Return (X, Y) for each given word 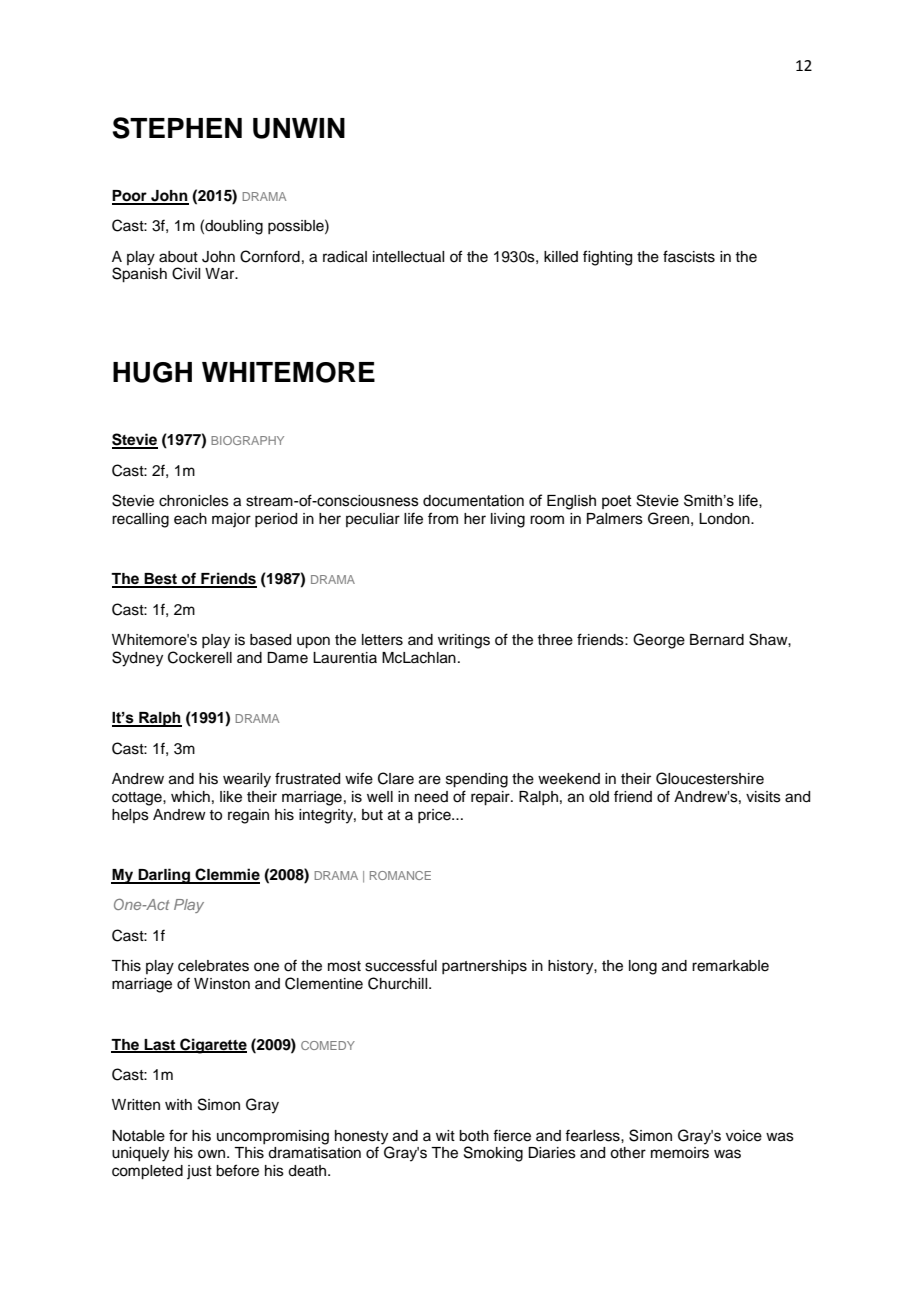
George (659, 641)
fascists (689, 256)
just (199, 1172)
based (270, 640)
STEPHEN (177, 128)
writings (464, 641)
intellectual (408, 257)
